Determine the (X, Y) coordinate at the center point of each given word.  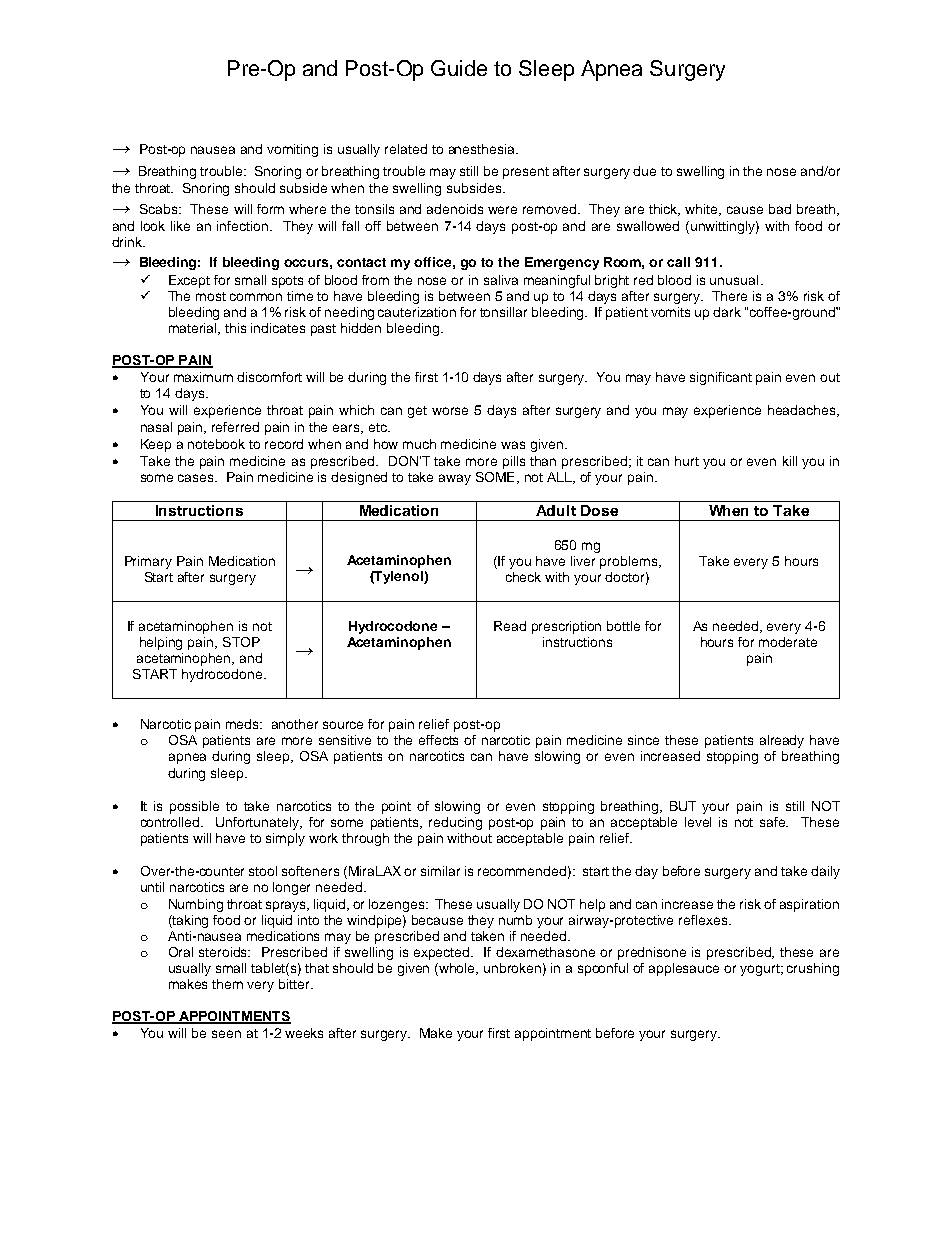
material (194, 329)
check (523, 577)
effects (438, 740)
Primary (148, 562)
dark (727, 312)
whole (457, 969)
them (227, 984)
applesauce (684, 969)
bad (780, 209)
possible (194, 807)
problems (630, 562)
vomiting (292, 150)
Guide (459, 68)
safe (774, 822)
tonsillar (503, 312)
